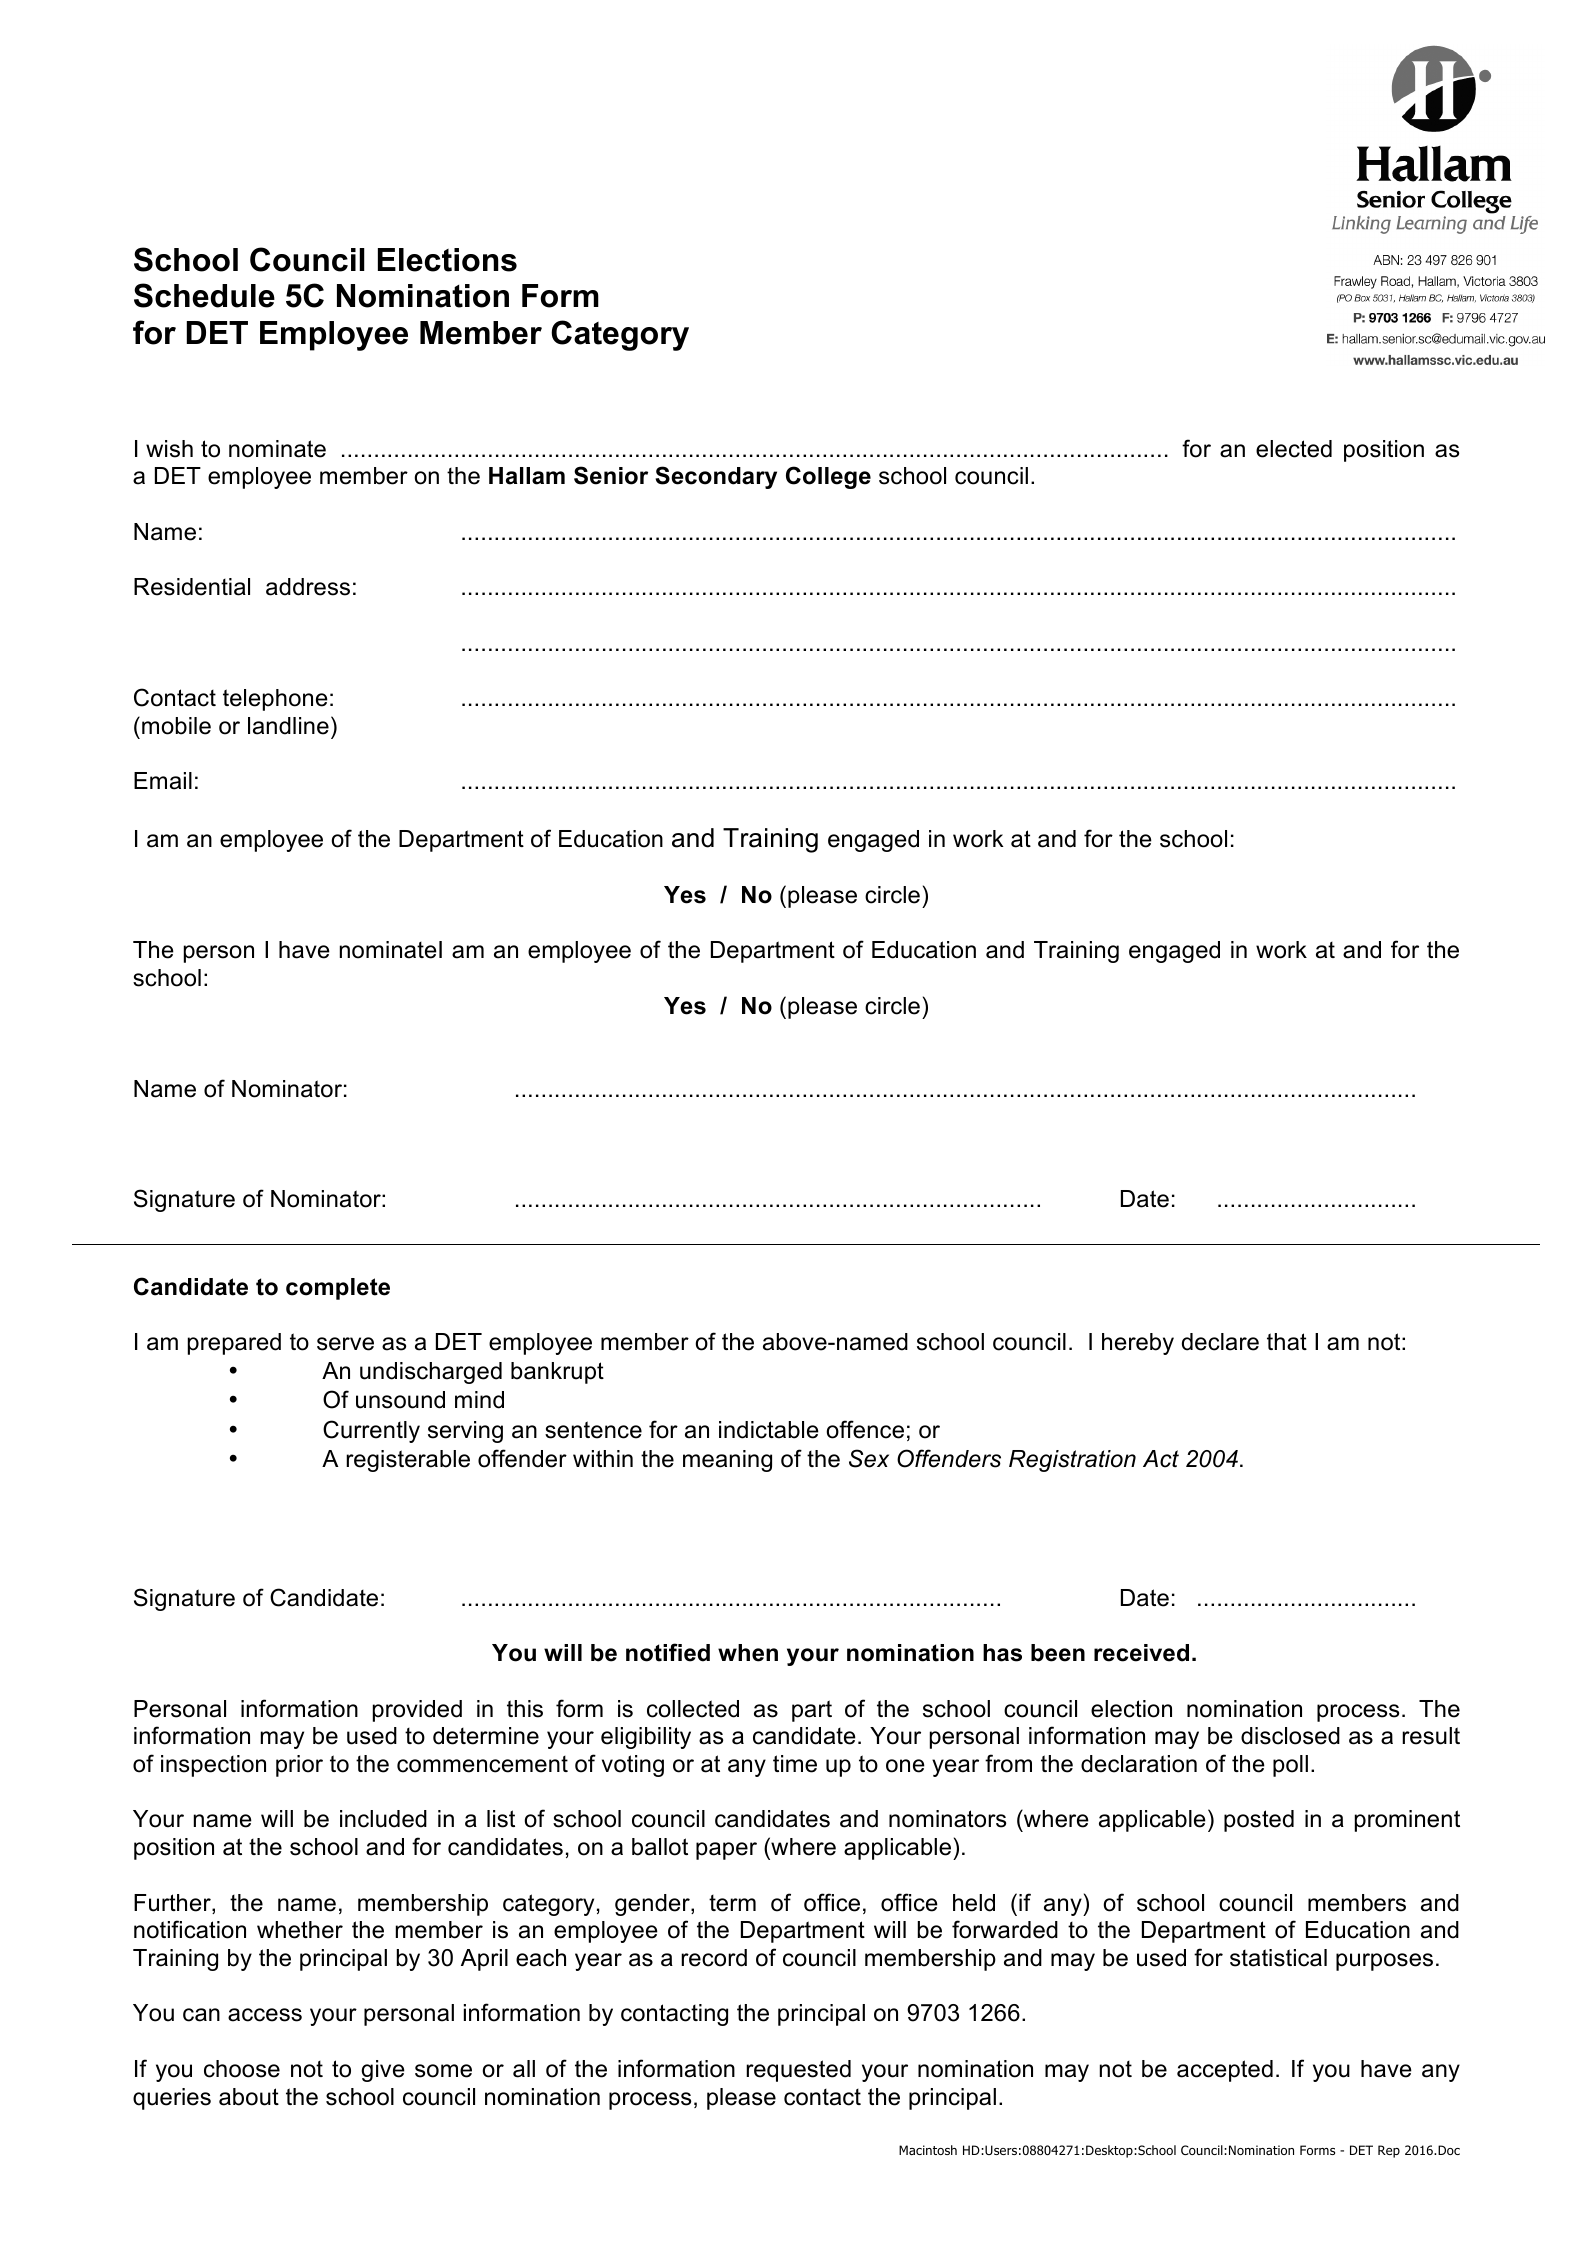  Describe the element at coordinates (1225, 2071) in the screenshot. I see `accepted` at that location.
